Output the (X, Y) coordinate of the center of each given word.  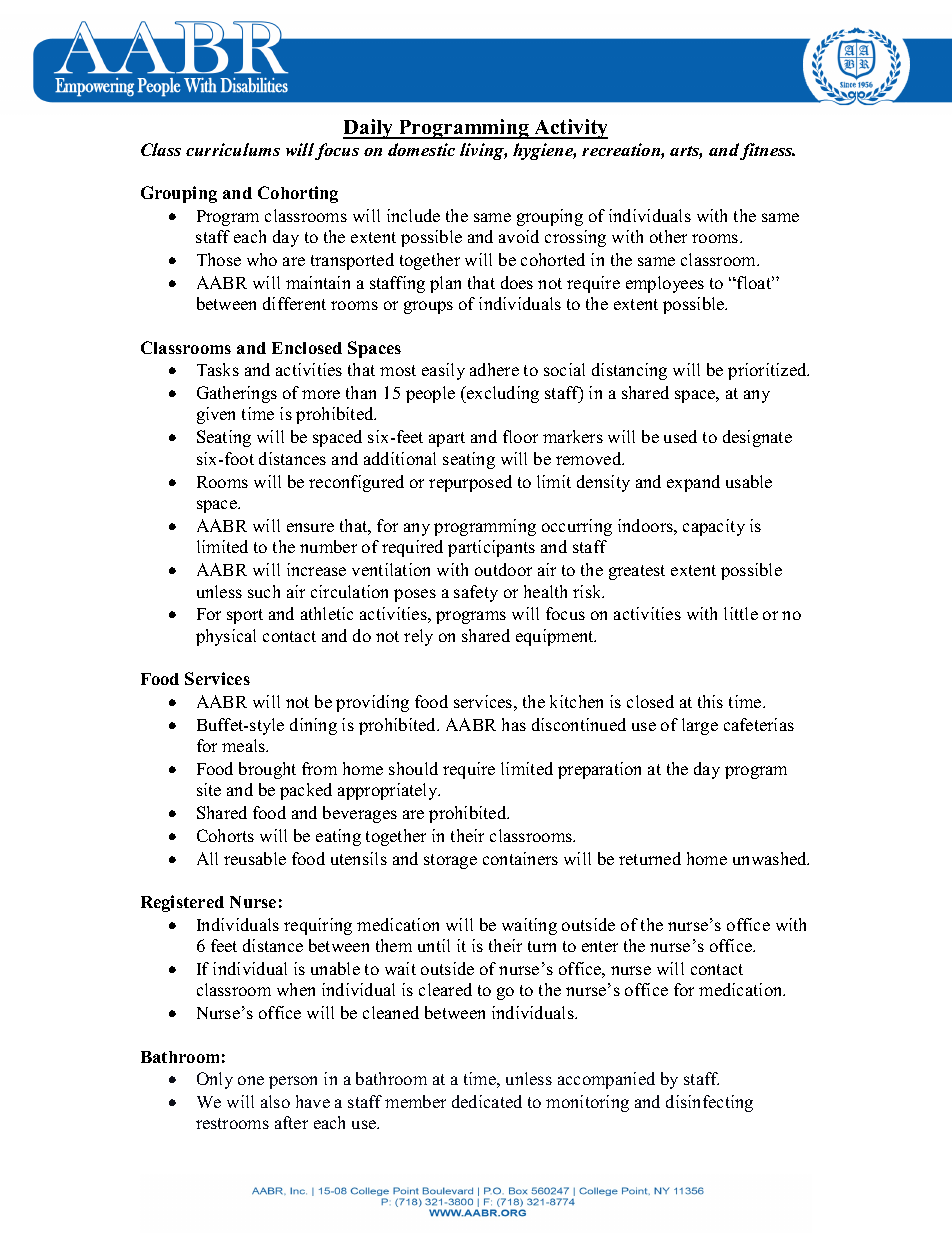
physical (226, 637)
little (741, 613)
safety (476, 593)
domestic (421, 149)
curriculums (233, 149)
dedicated (487, 1101)
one (251, 1080)
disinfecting (709, 1103)
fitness (767, 151)
